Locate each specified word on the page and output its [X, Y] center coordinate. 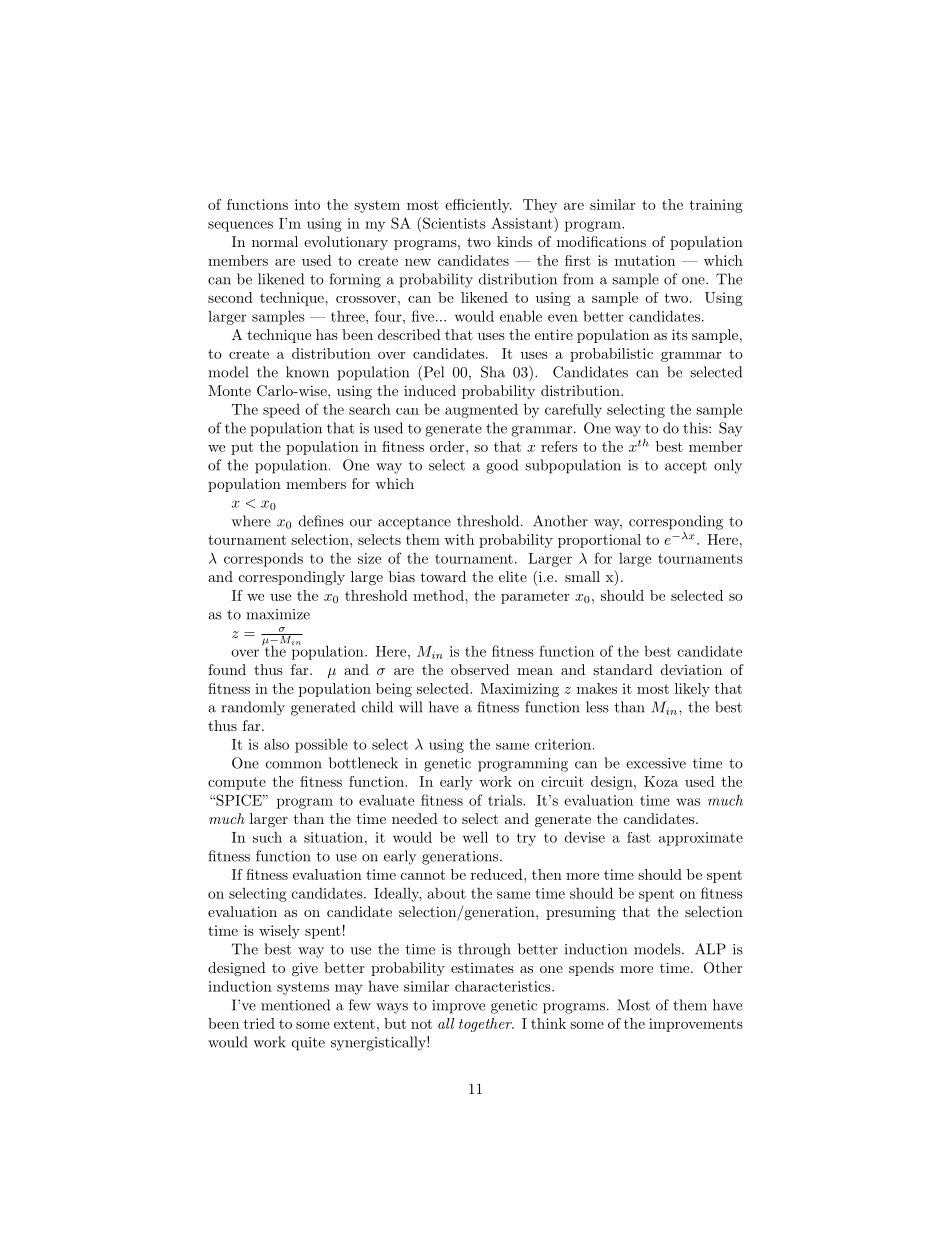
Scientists [454, 223]
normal [275, 241]
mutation [645, 260]
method [439, 595]
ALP [710, 949]
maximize [278, 614]
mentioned [295, 1005]
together [486, 1025]
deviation [691, 669]
